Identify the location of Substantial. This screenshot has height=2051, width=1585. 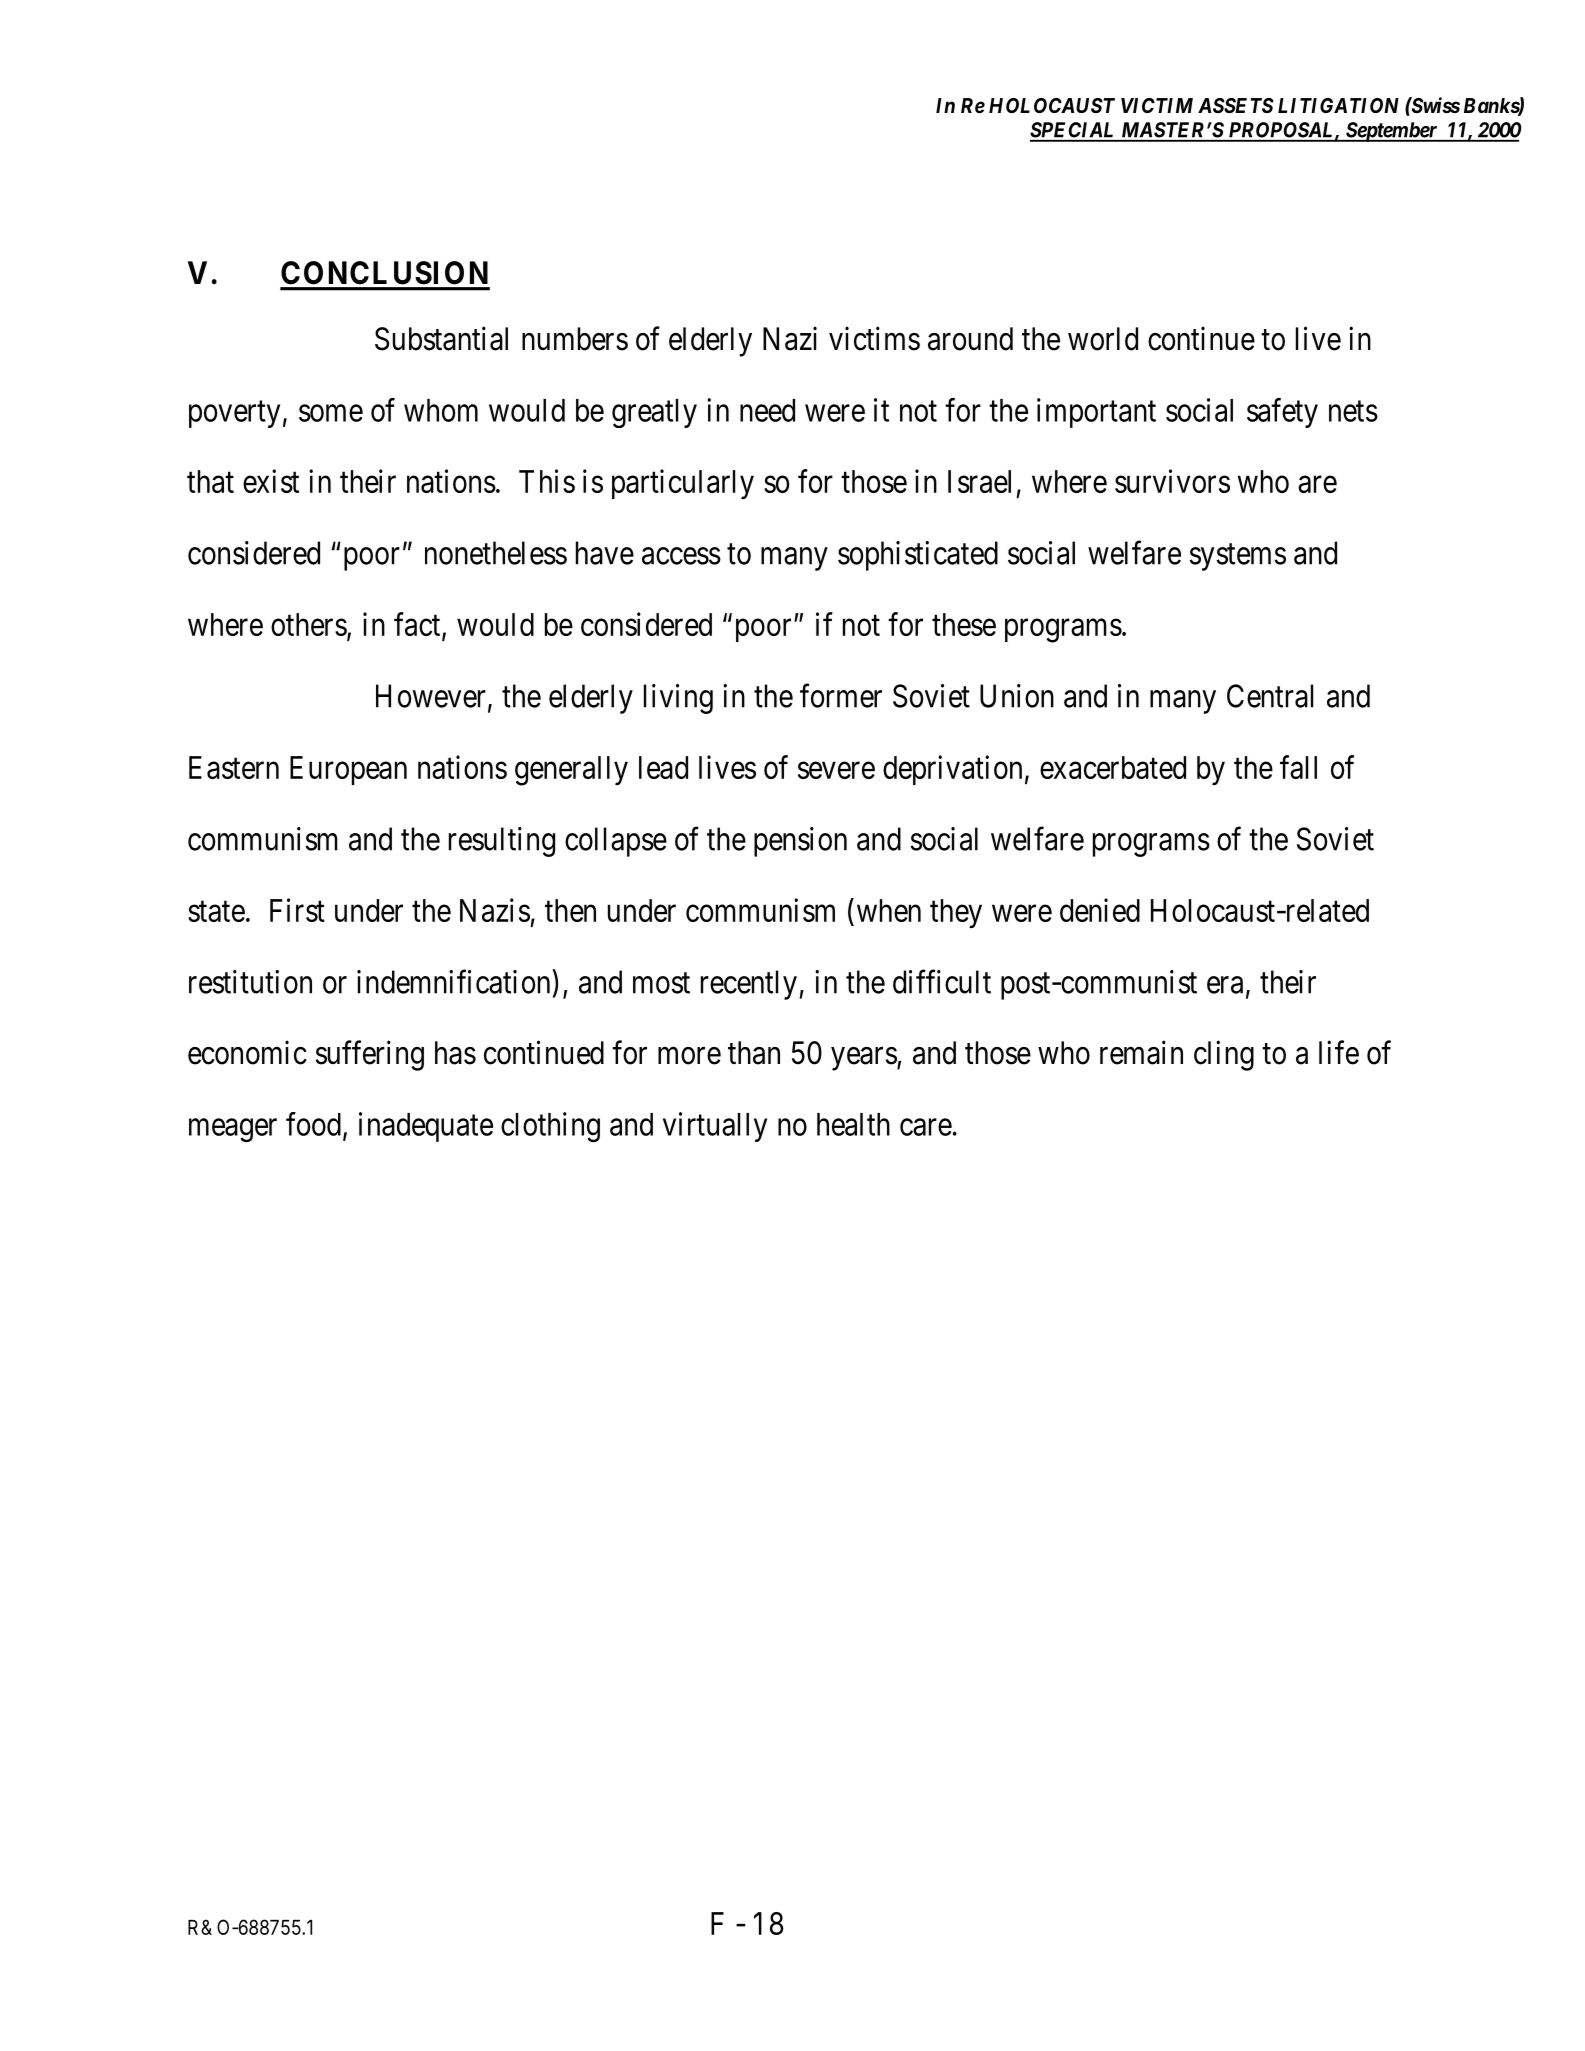
(441, 338).
